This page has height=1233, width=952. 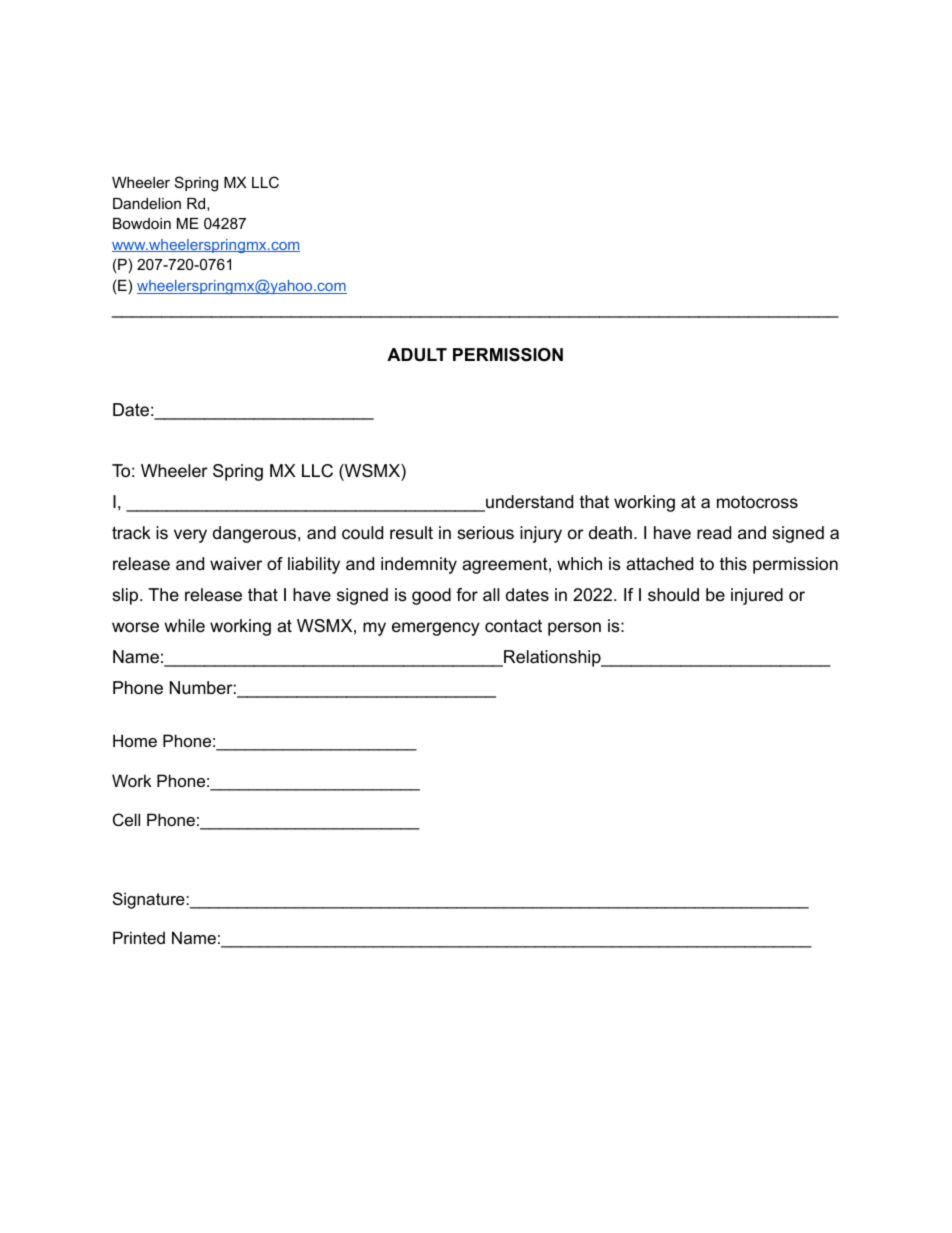 I want to click on Printed, so click(x=139, y=937).
